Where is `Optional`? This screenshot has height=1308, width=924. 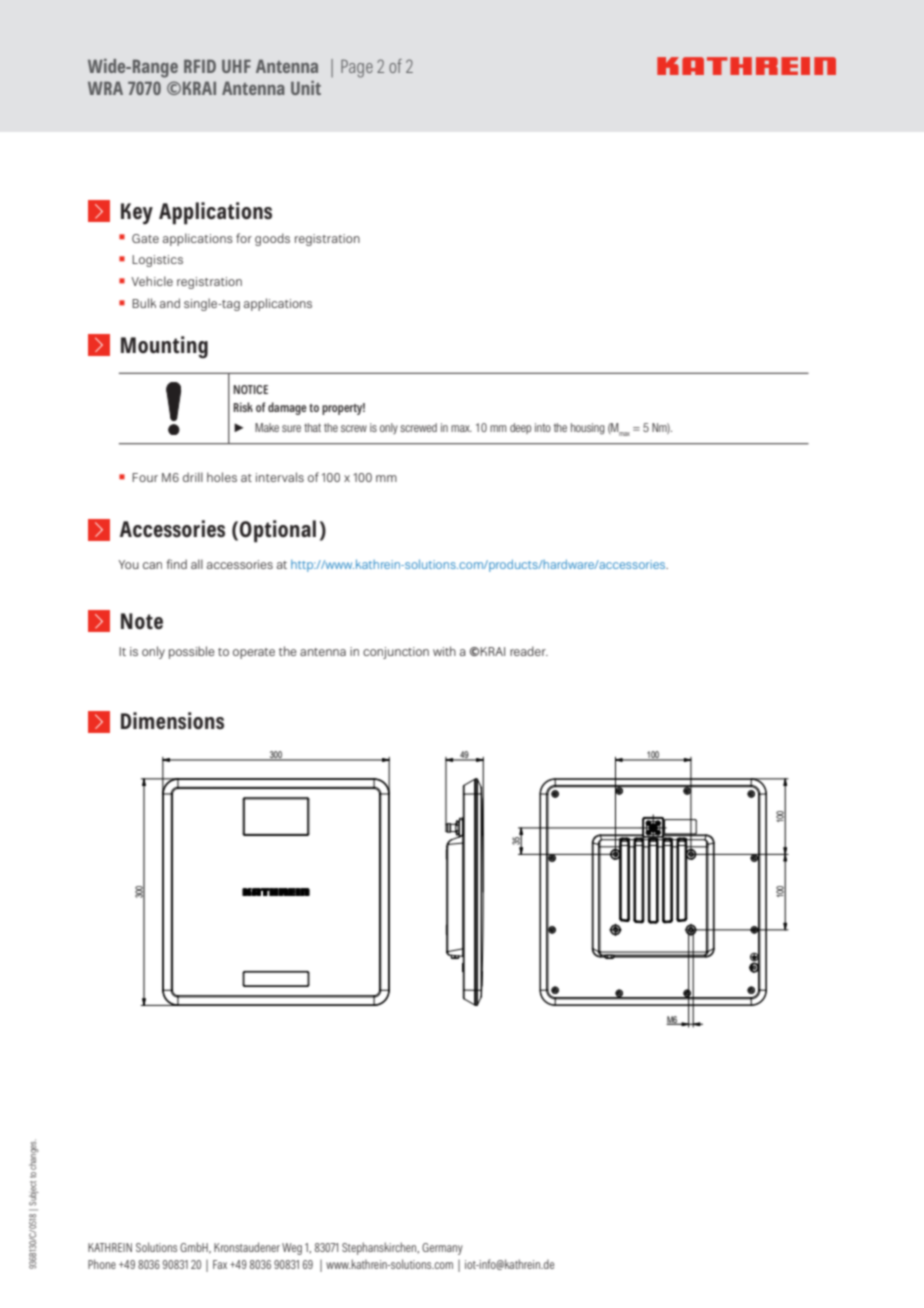
Optional is located at coordinates (278, 531).
